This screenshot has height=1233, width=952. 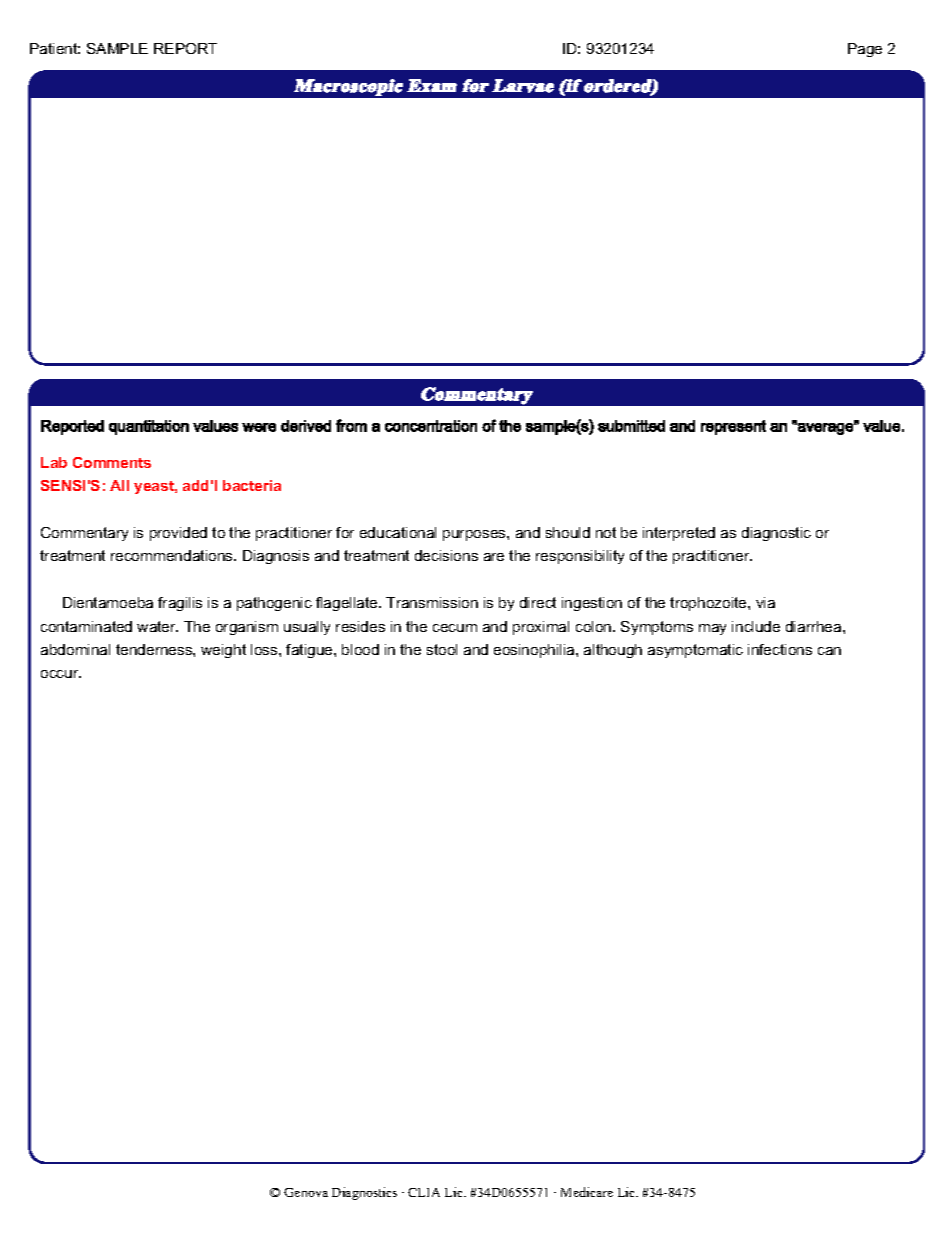 What do you see at coordinates (865, 50) in the screenshot?
I see `Page` at bounding box center [865, 50].
